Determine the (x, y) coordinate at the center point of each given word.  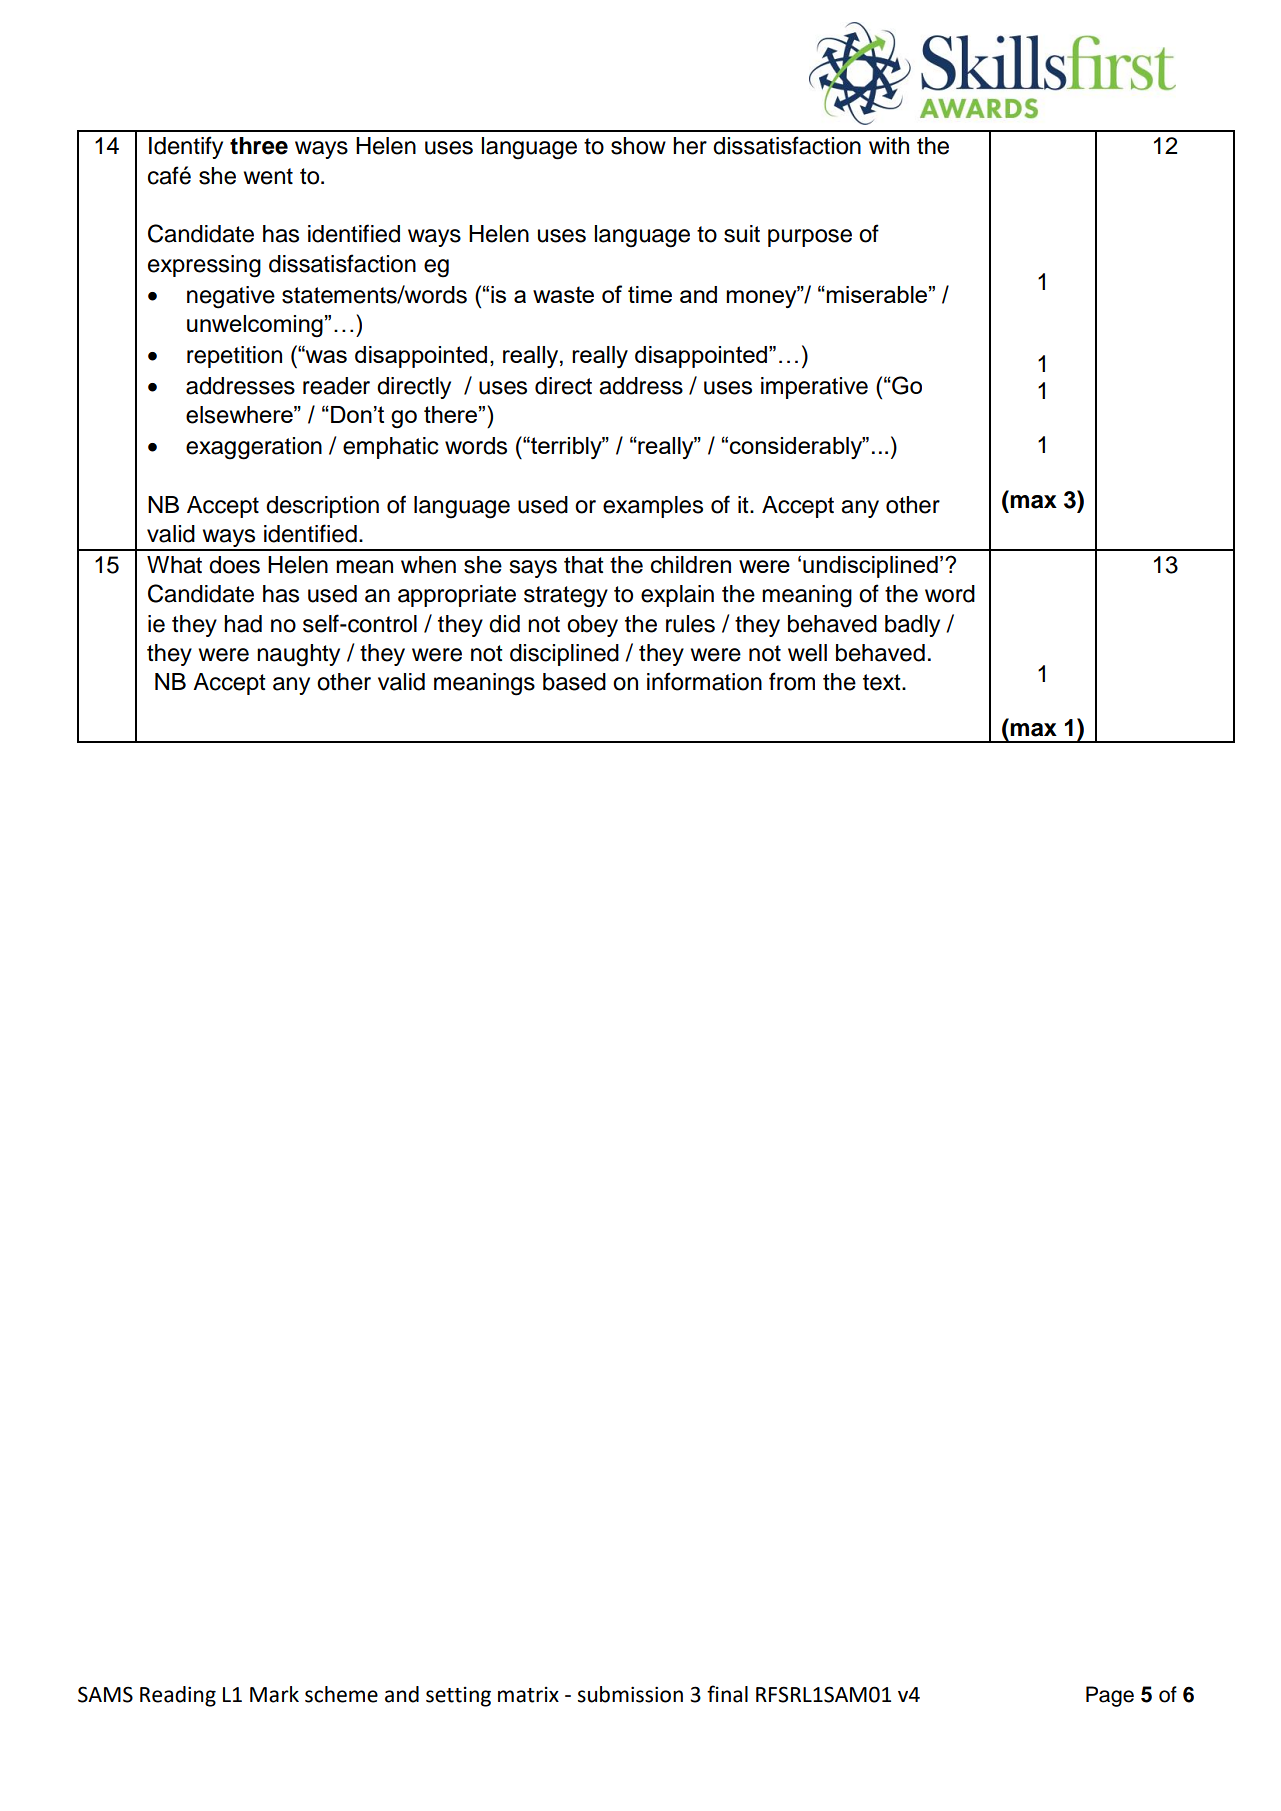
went (268, 176)
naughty (298, 655)
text (883, 682)
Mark (274, 1694)
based (574, 682)
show (638, 146)
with (889, 145)
